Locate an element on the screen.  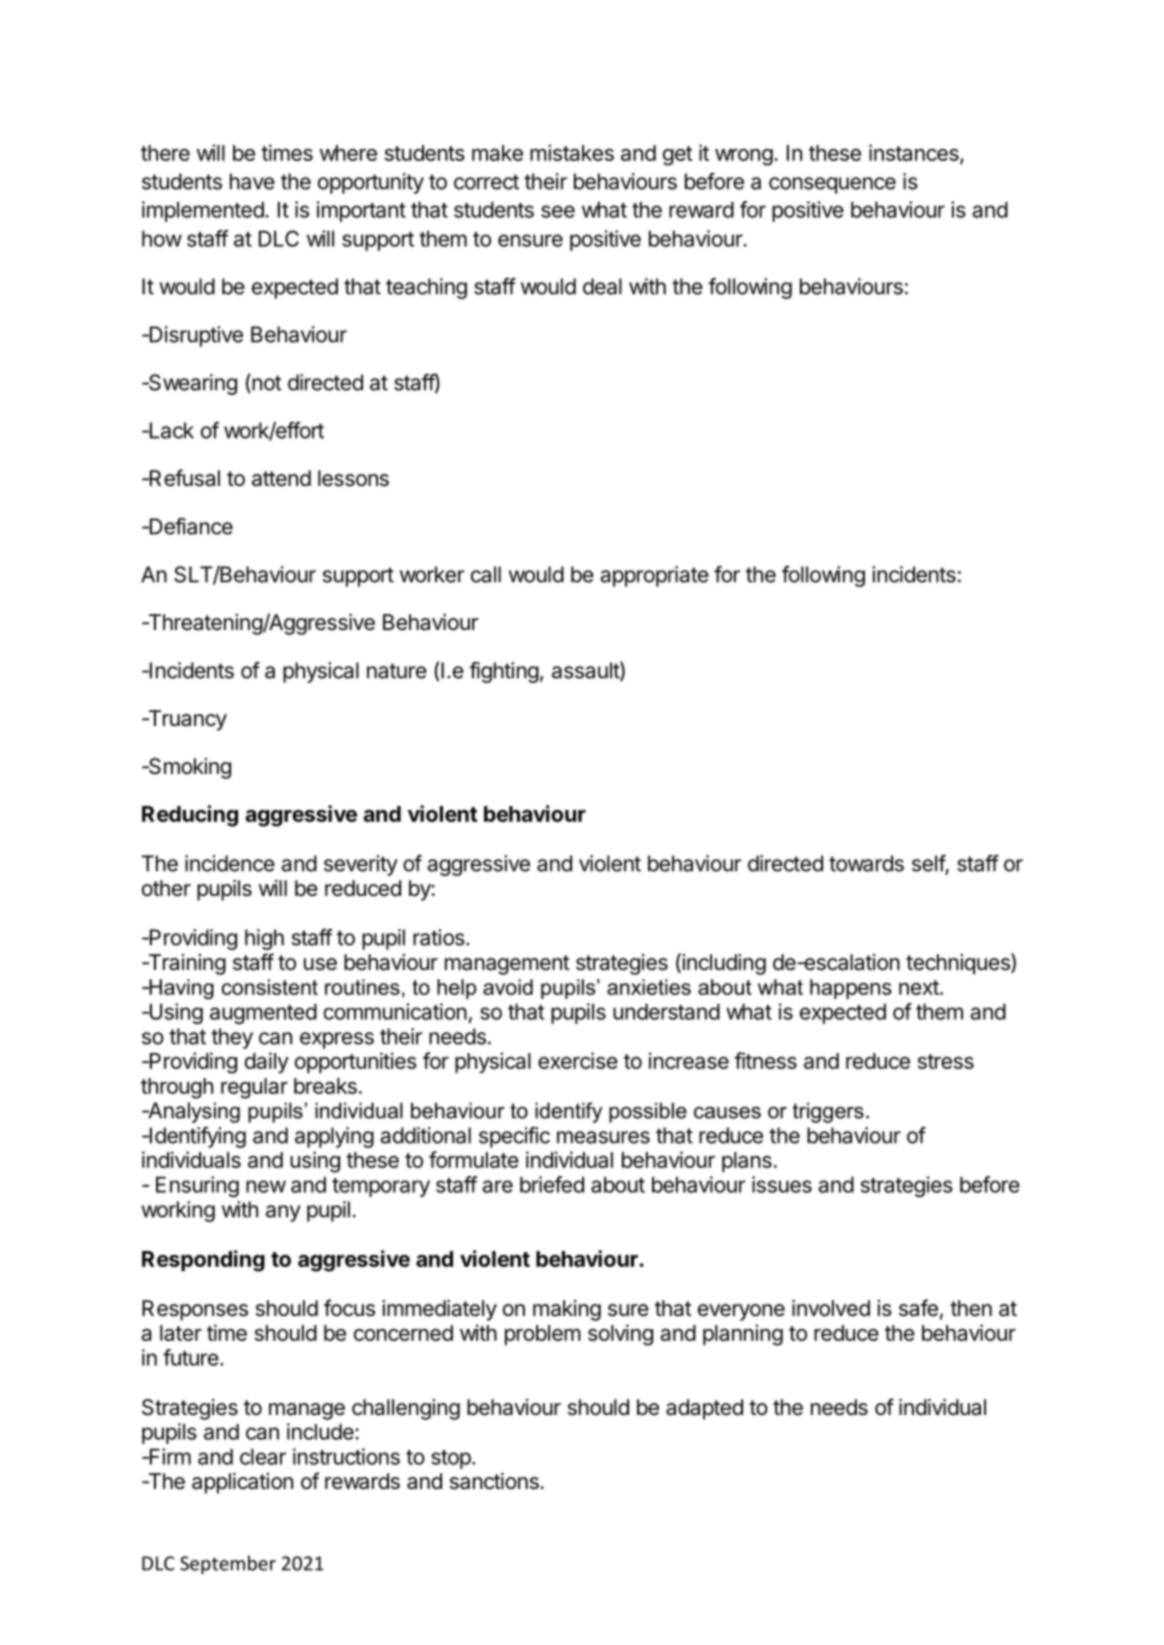
regular is located at coordinates (254, 1088).
